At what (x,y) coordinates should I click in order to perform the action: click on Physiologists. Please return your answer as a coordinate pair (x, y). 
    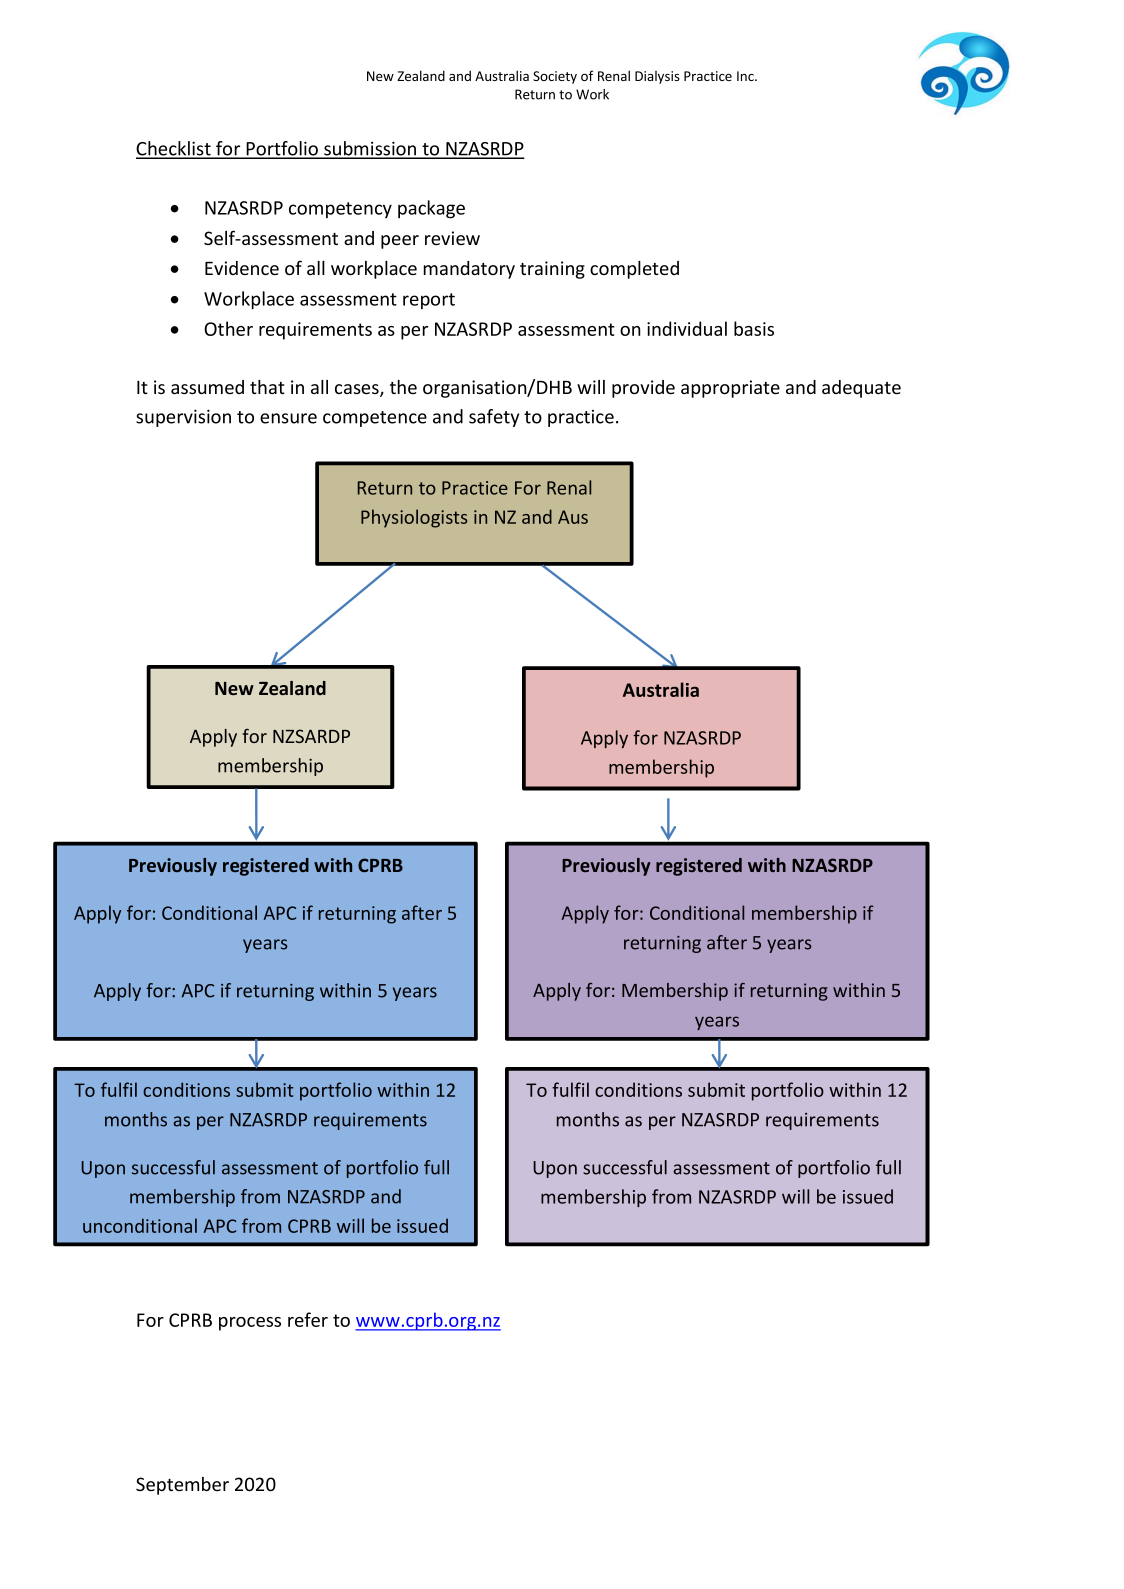
    Looking at the image, I should click on (414, 518).
